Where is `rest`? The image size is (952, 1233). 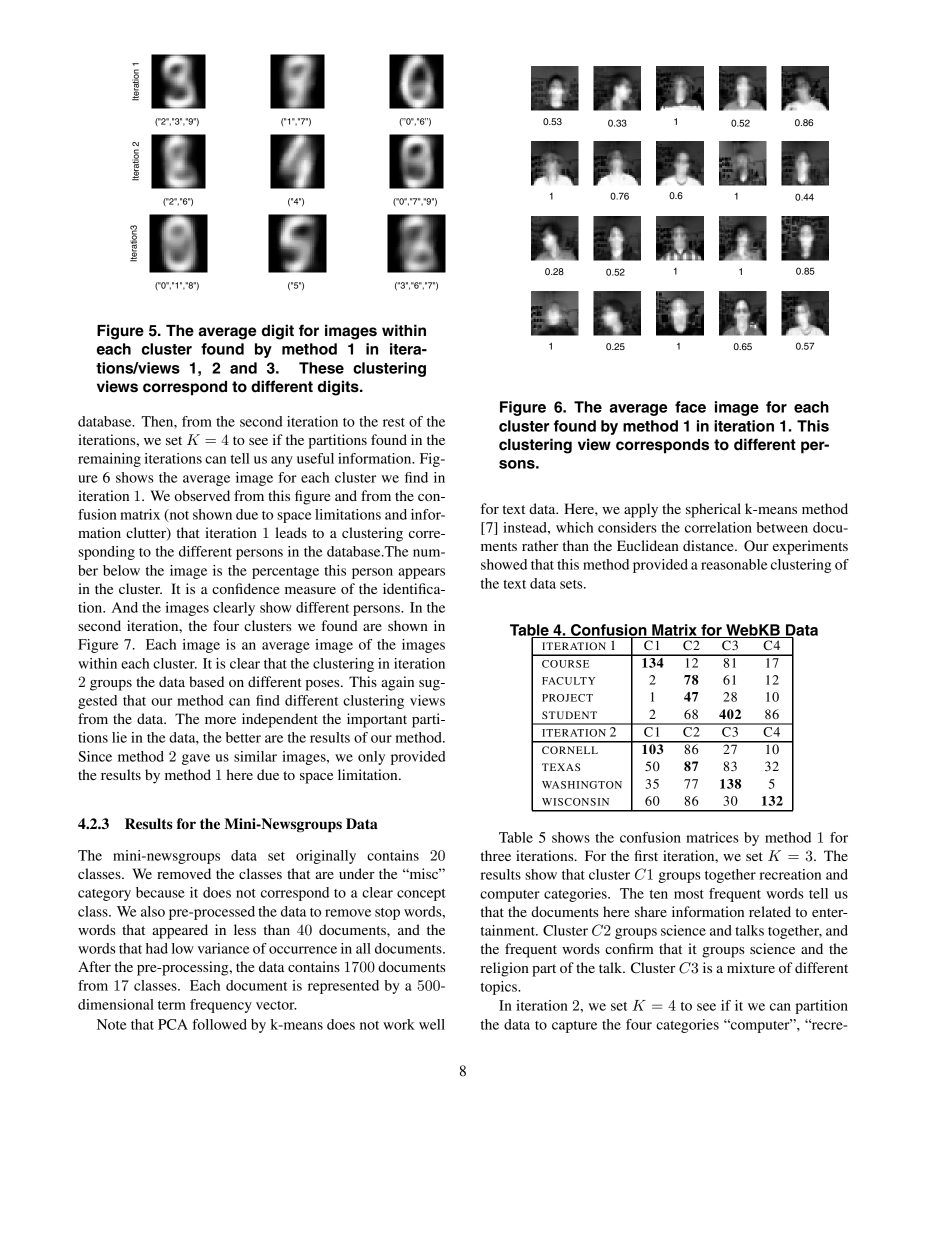 rest is located at coordinates (394, 422).
